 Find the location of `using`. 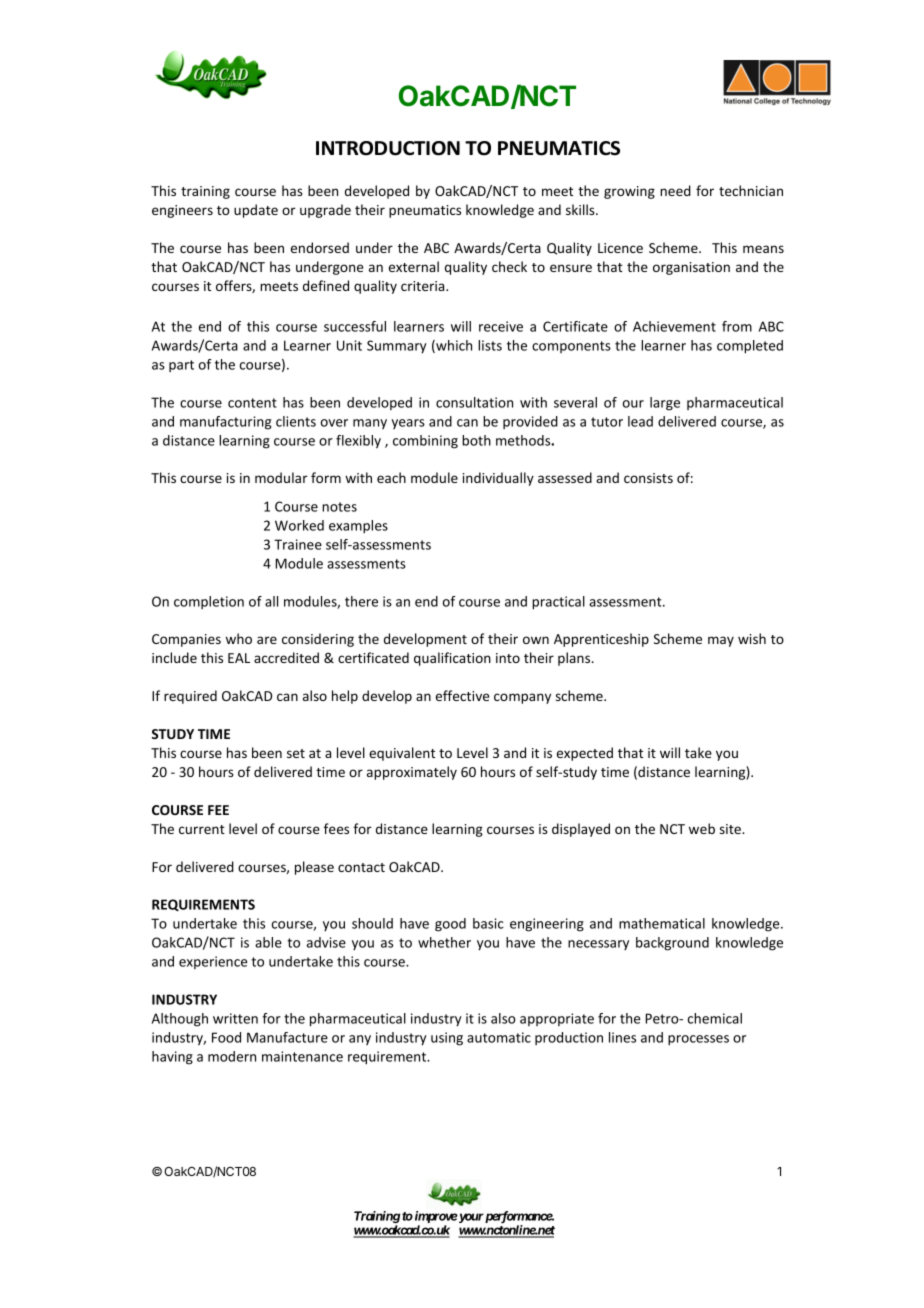

using is located at coordinates (447, 1039).
